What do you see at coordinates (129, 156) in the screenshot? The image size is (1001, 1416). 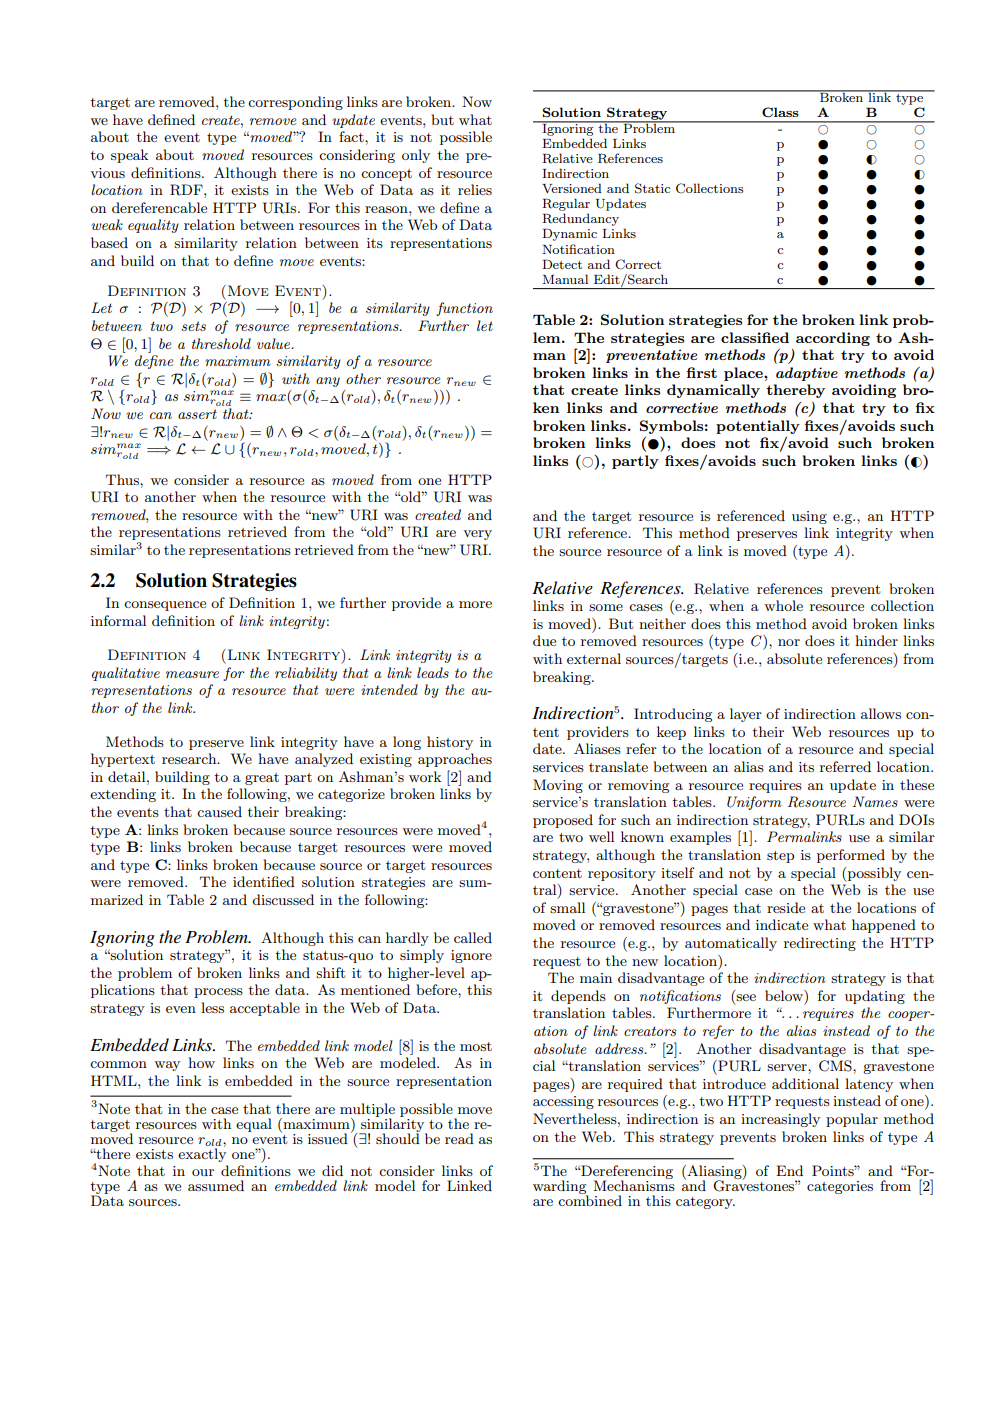 I see `speak` at bounding box center [129, 156].
